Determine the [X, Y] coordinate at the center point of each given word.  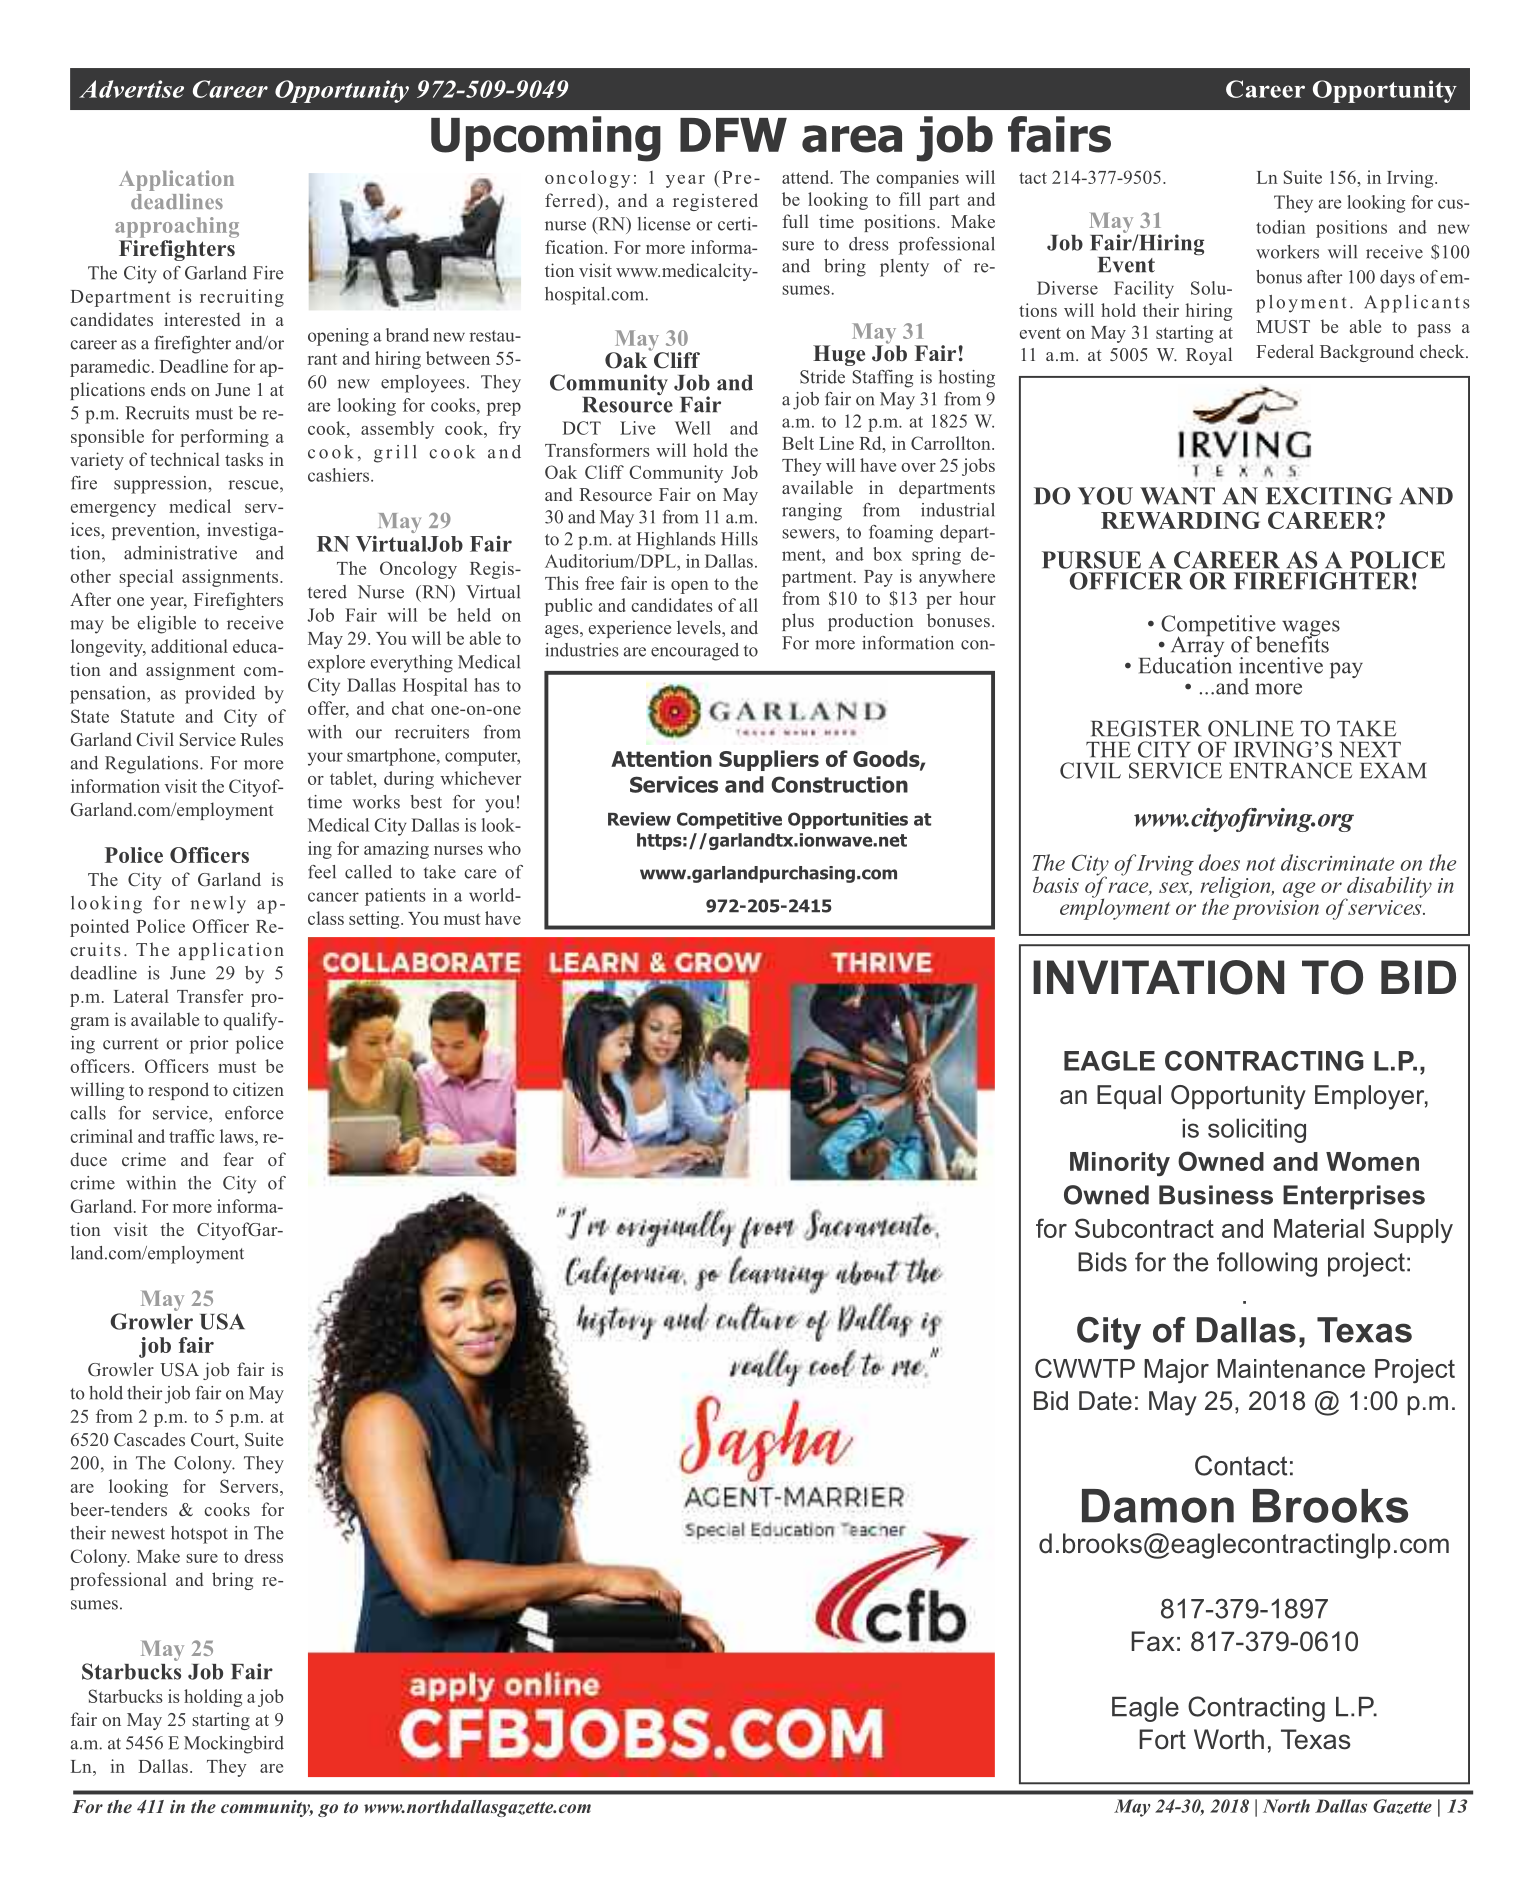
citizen [258, 1089]
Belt [798, 443]
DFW [733, 135]
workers [1287, 252]
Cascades [149, 1439]
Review [639, 819]
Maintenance [1291, 1368]
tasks [244, 459]
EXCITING [1329, 496]
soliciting [1257, 1130]
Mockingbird [234, 1745]
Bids [1102, 1262]
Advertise [131, 89]
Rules [261, 739]
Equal [1129, 1097]
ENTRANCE [1290, 770]
